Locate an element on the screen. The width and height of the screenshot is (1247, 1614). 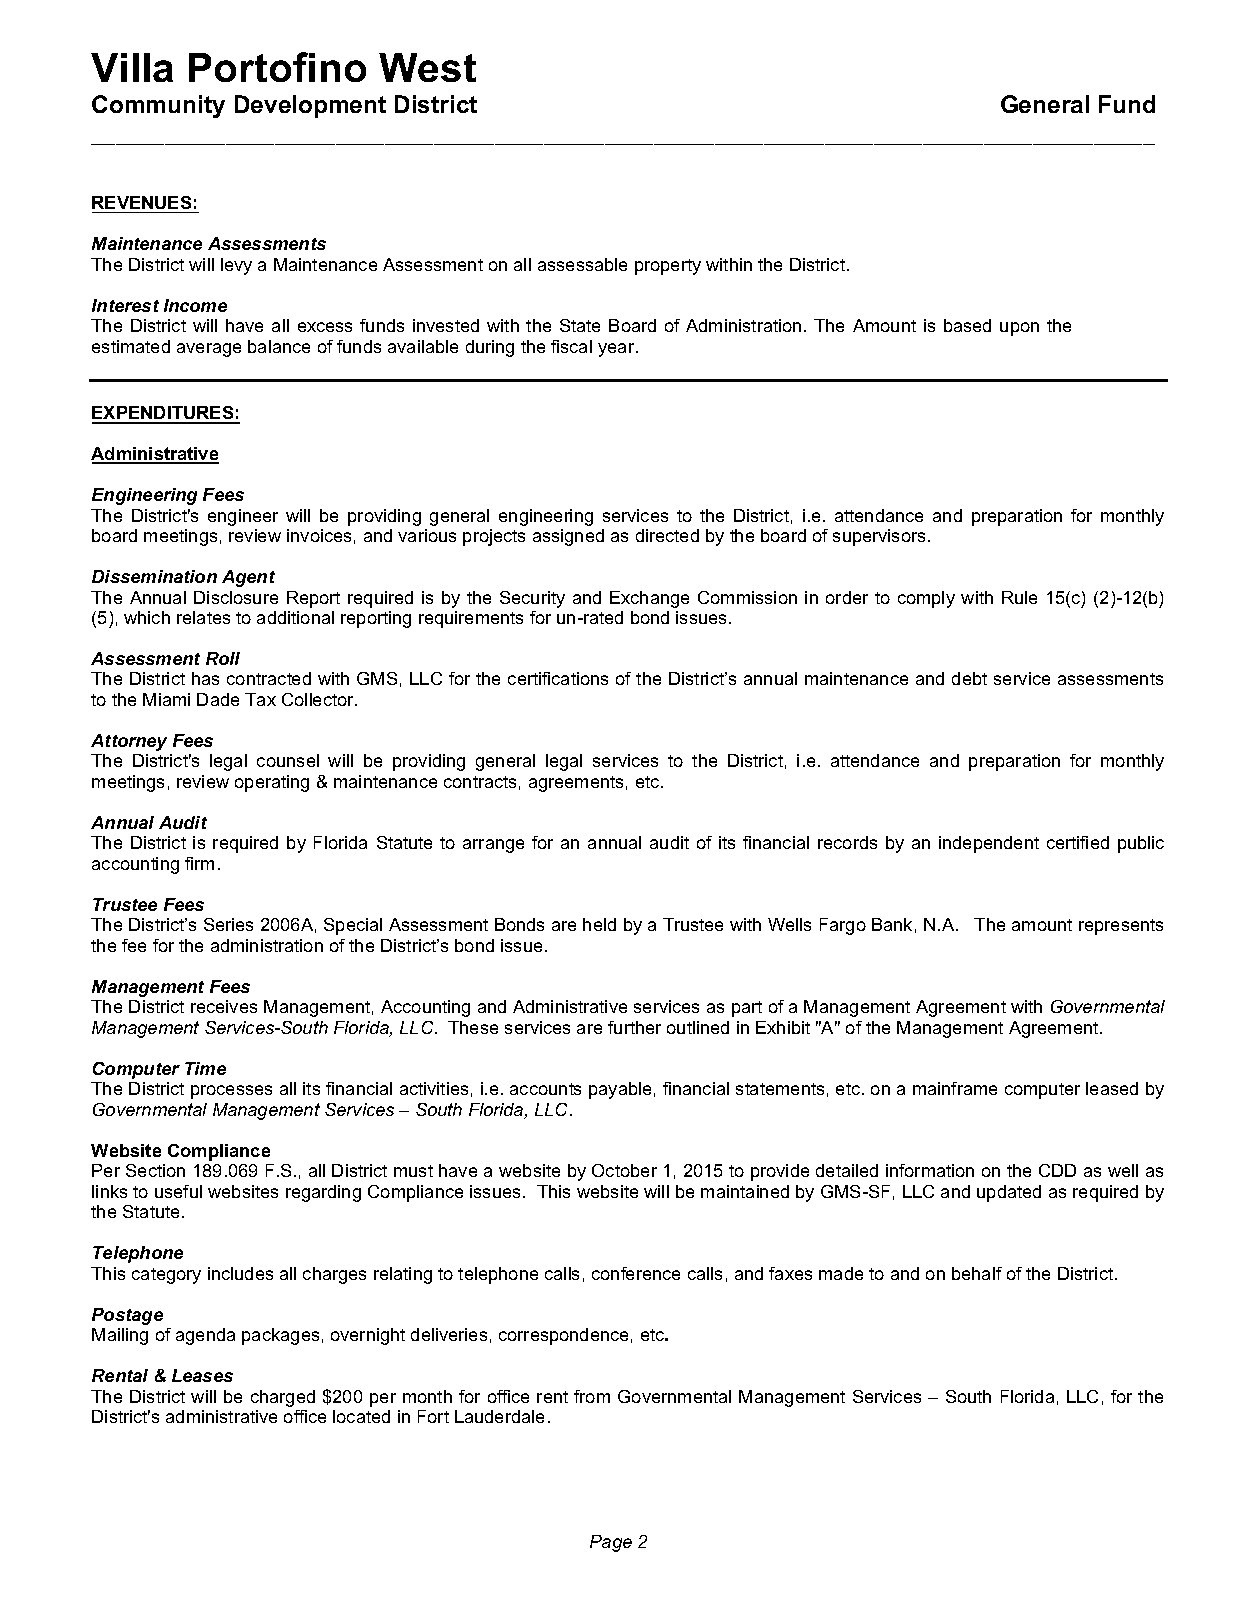
arrange is located at coordinates (493, 846).
